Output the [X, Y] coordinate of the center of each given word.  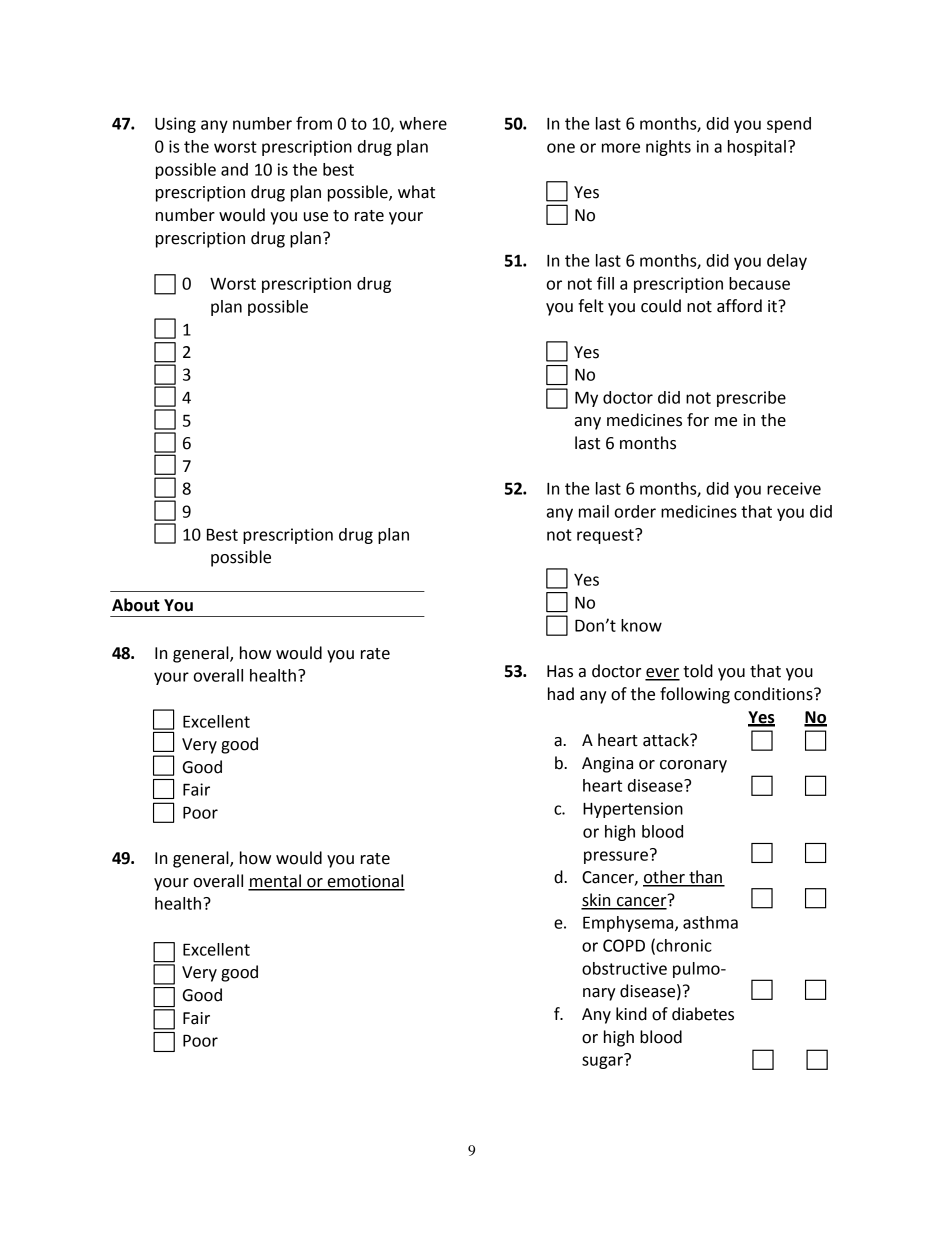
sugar [603, 1061]
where [423, 123]
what [416, 192]
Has [560, 671]
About [136, 605]
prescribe [751, 399]
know [641, 625]
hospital [757, 148]
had [561, 694]
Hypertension [633, 810]
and [234, 169]
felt [591, 306]
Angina [607, 765]
